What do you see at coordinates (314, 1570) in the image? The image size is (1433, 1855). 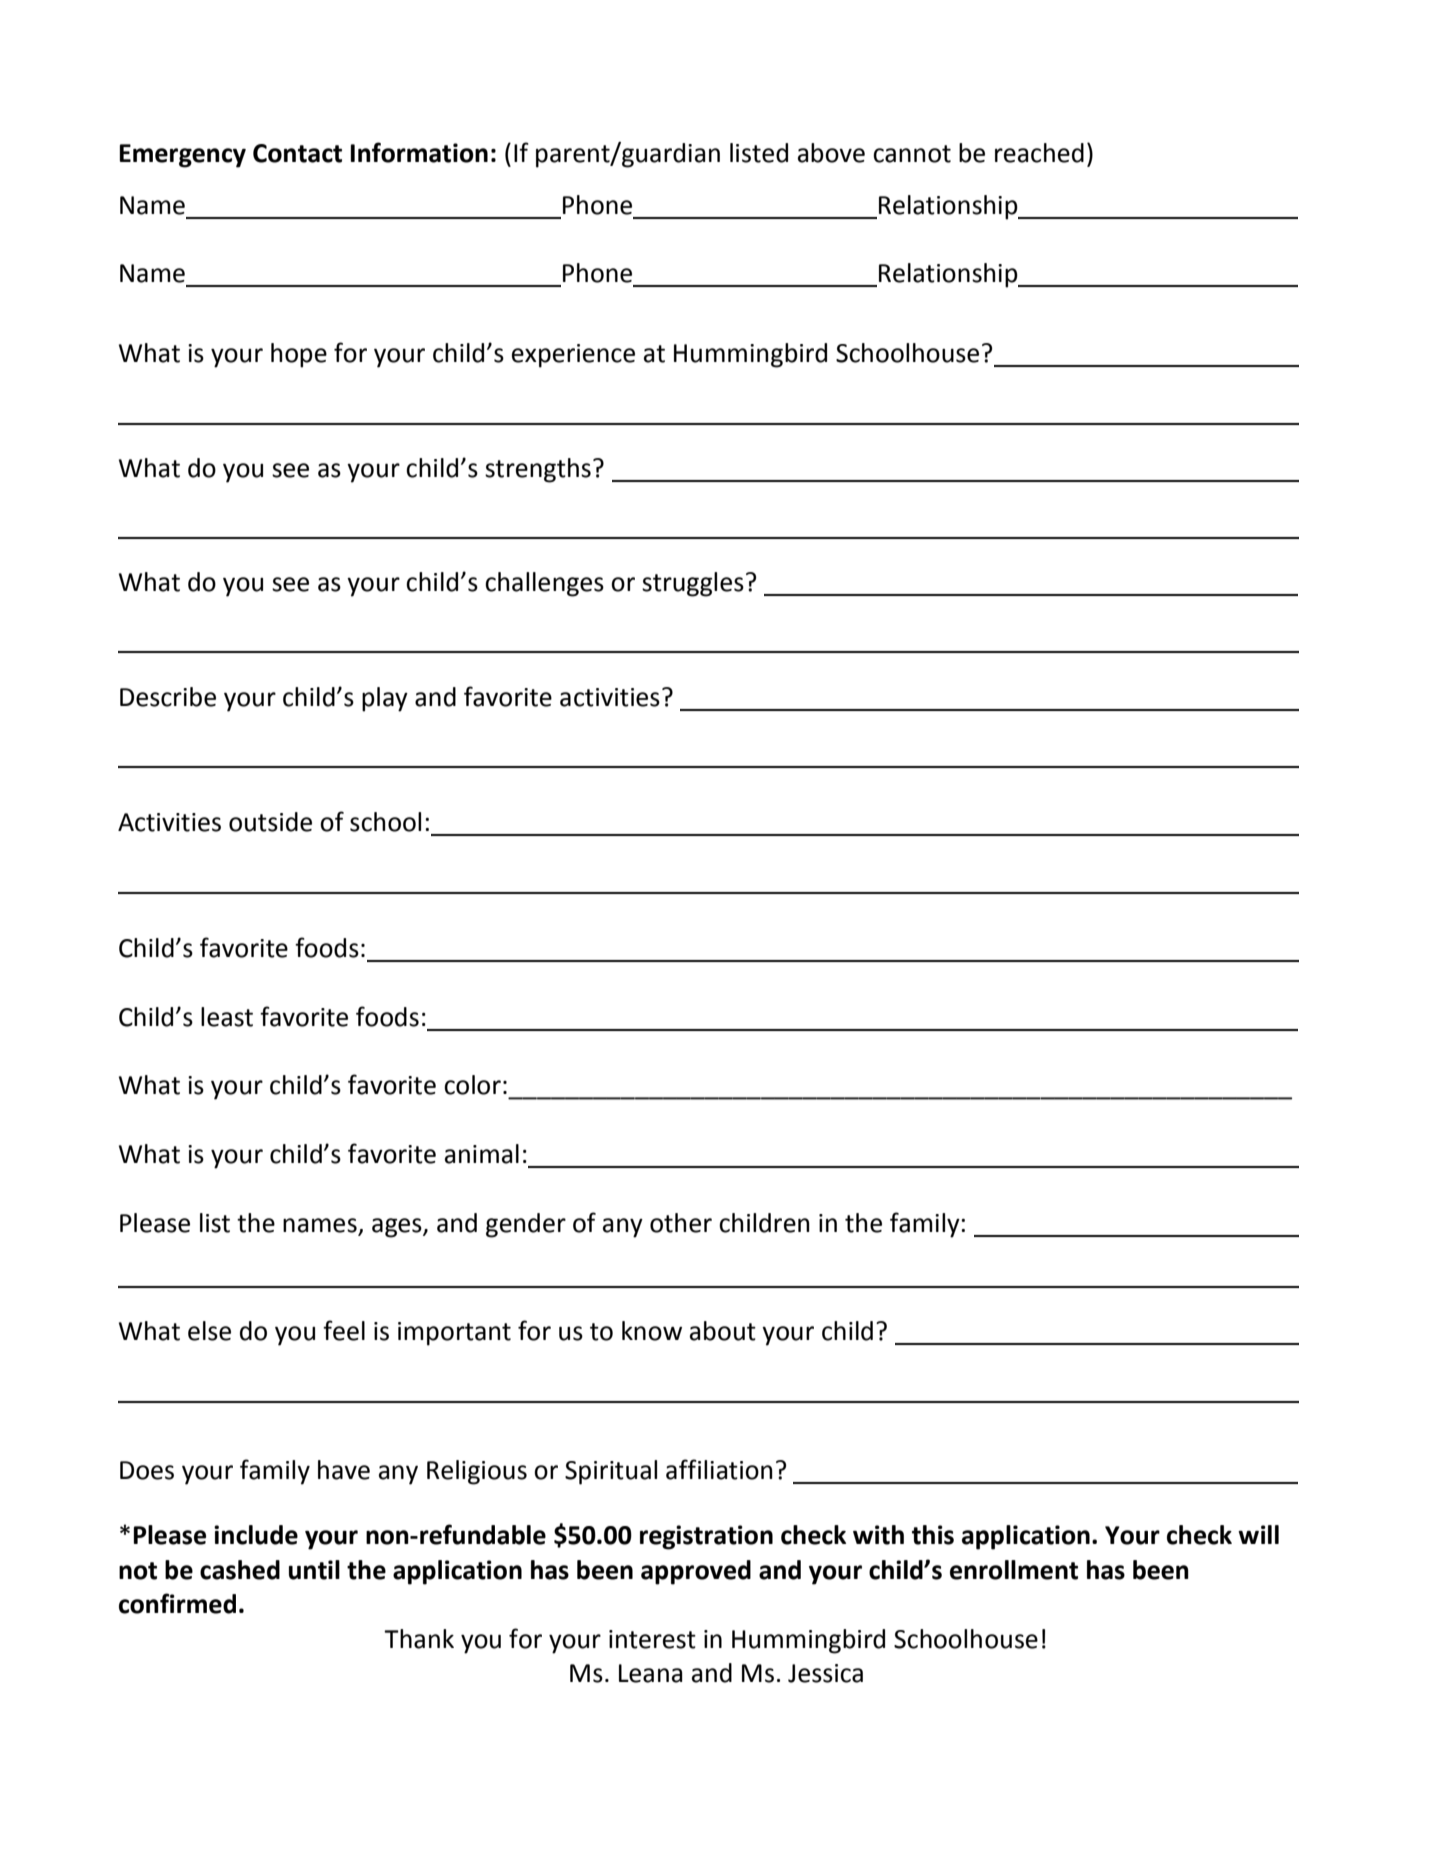 I see `until` at bounding box center [314, 1570].
